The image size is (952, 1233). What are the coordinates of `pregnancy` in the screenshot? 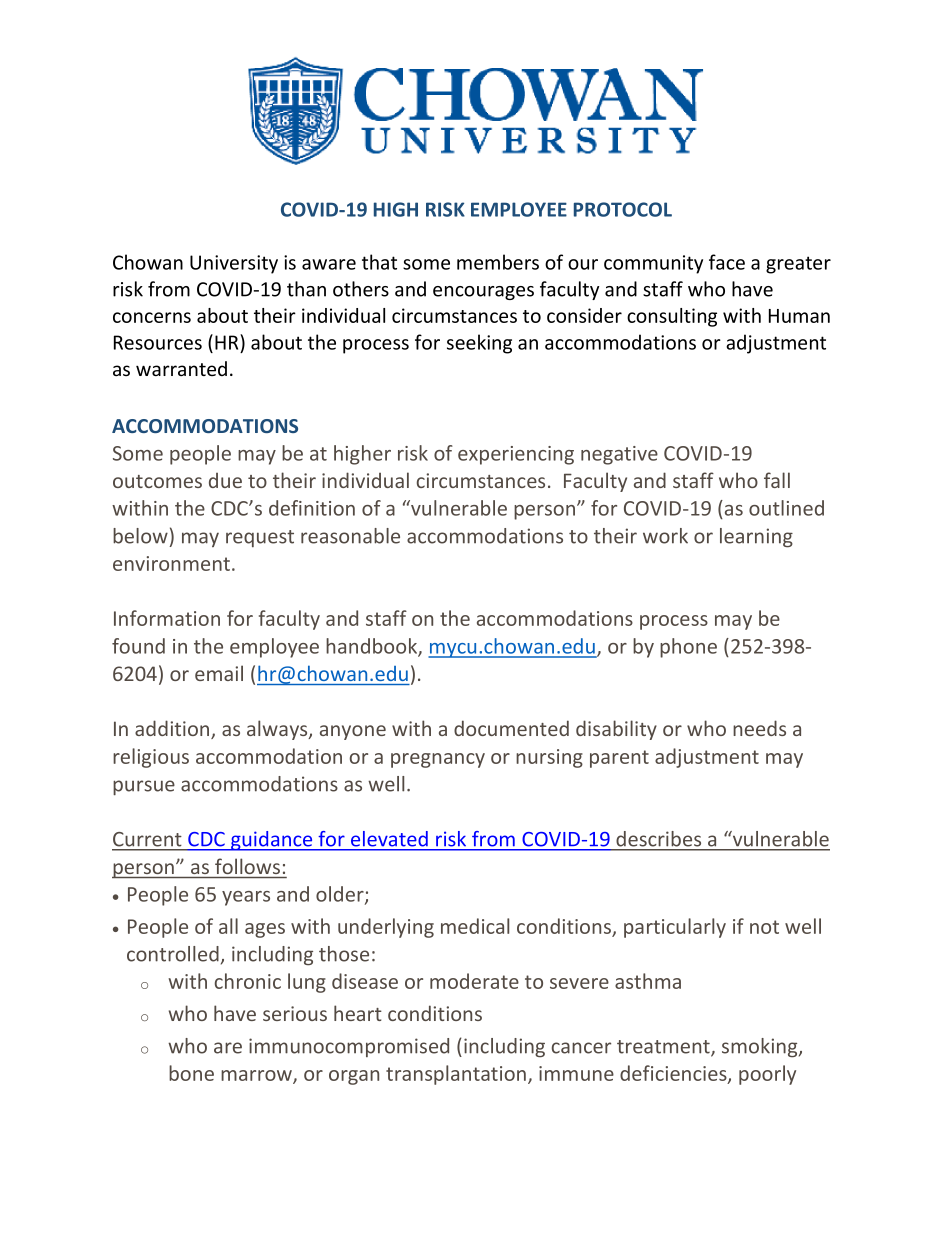 It's located at (438, 760).
